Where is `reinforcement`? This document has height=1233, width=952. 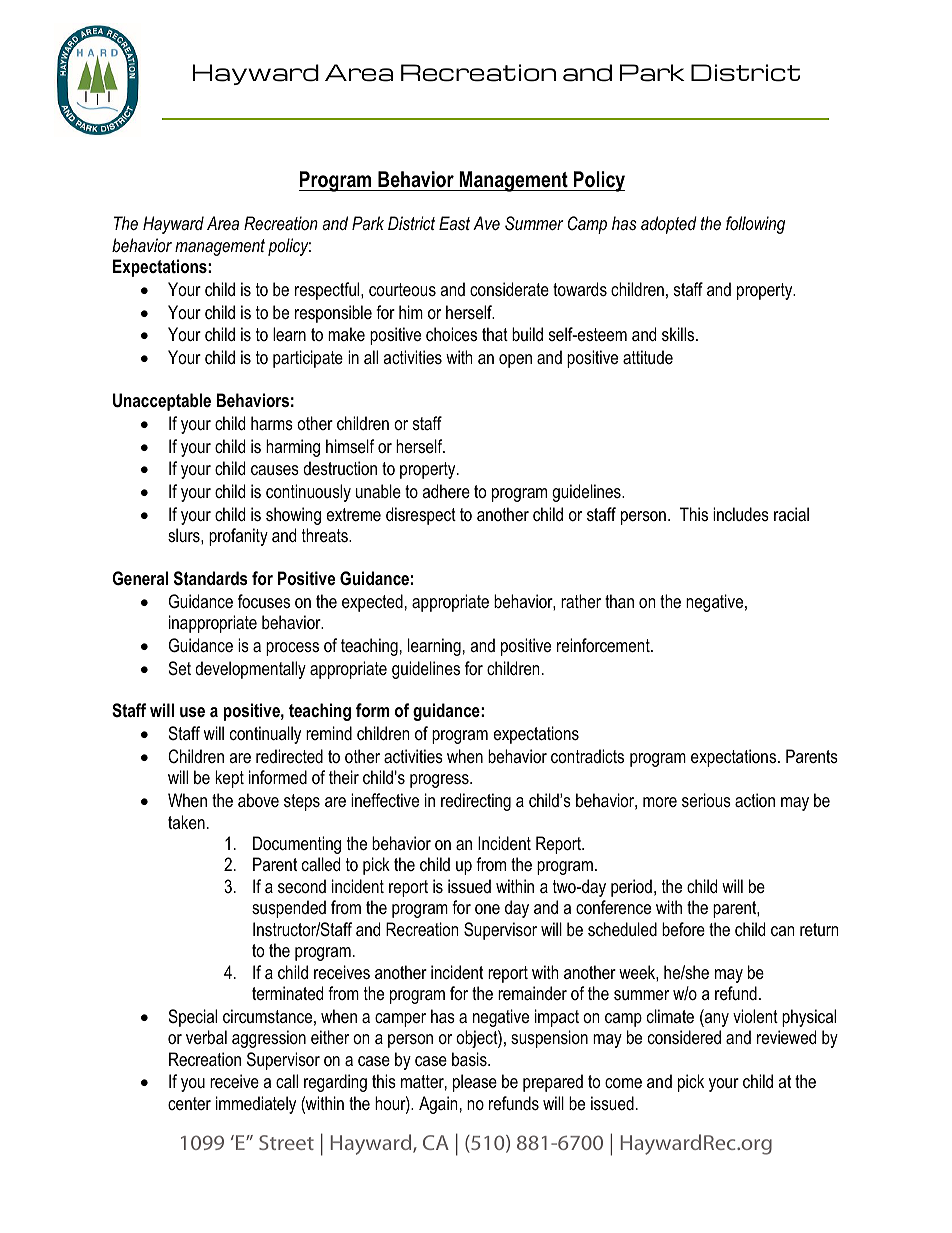 reinforcement is located at coordinates (604, 645).
